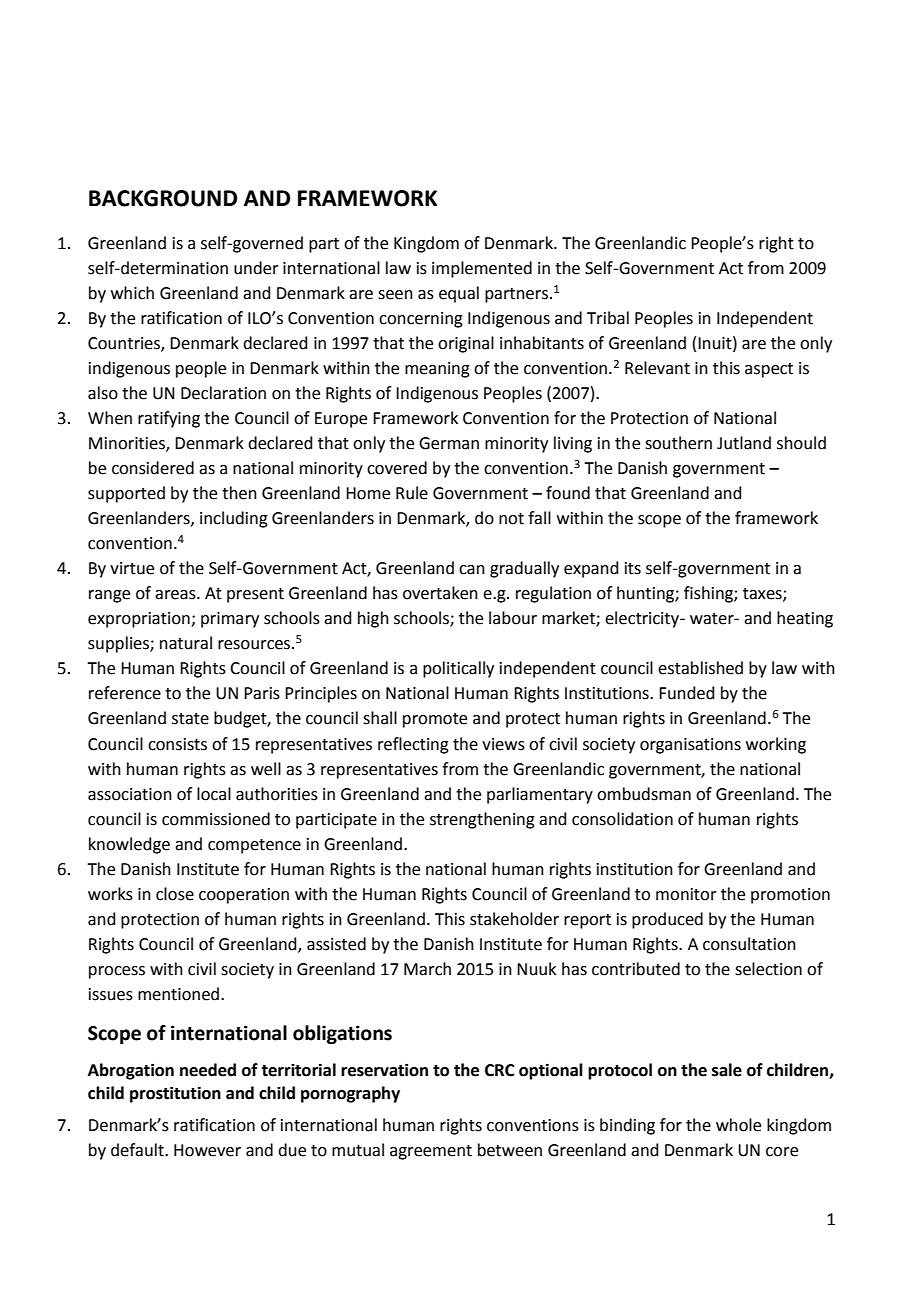  Describe the element at coordinates (458, 669) in the screenshot. I see `politically` at that location.
